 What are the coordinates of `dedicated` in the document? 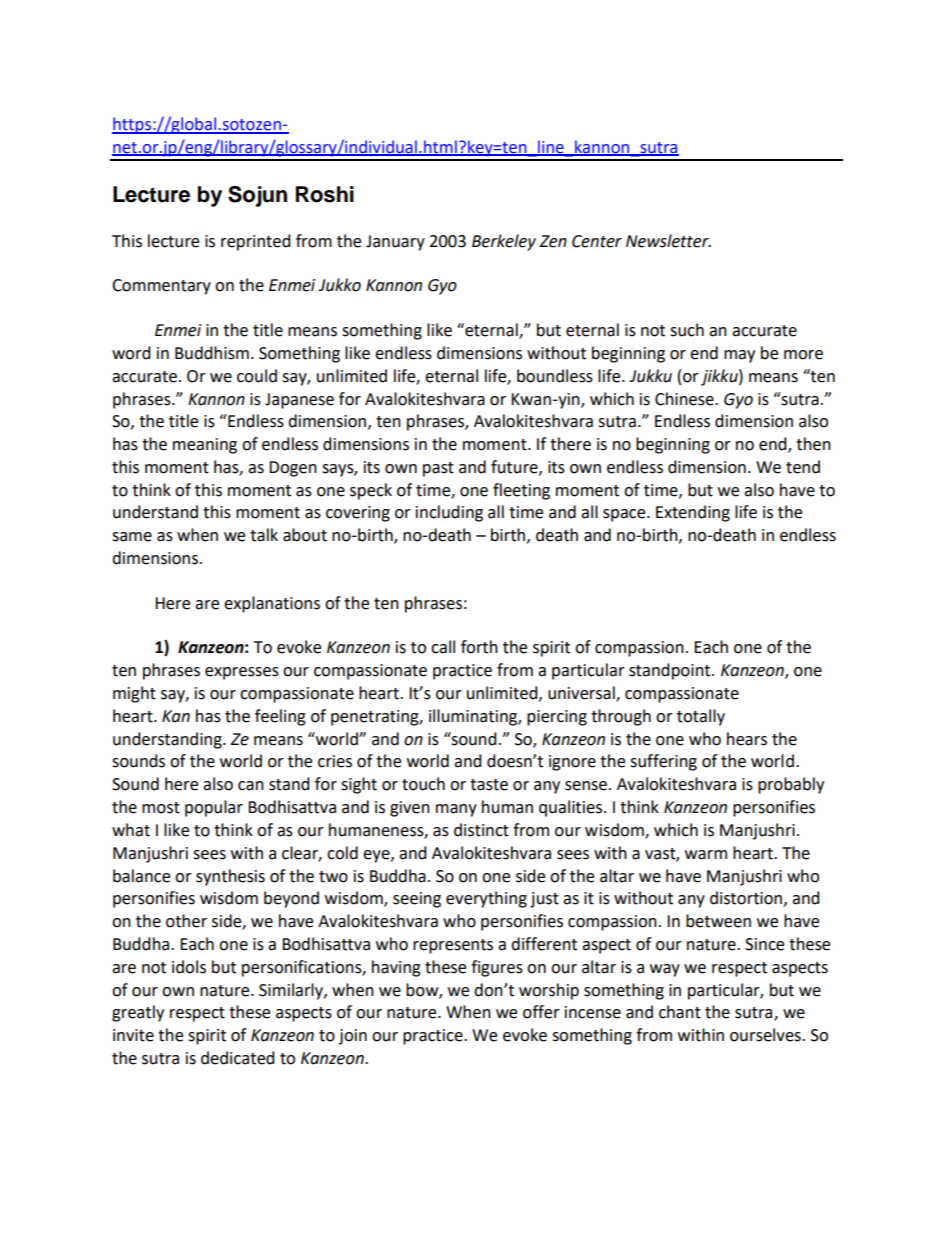 It's located at (238, 1058).
